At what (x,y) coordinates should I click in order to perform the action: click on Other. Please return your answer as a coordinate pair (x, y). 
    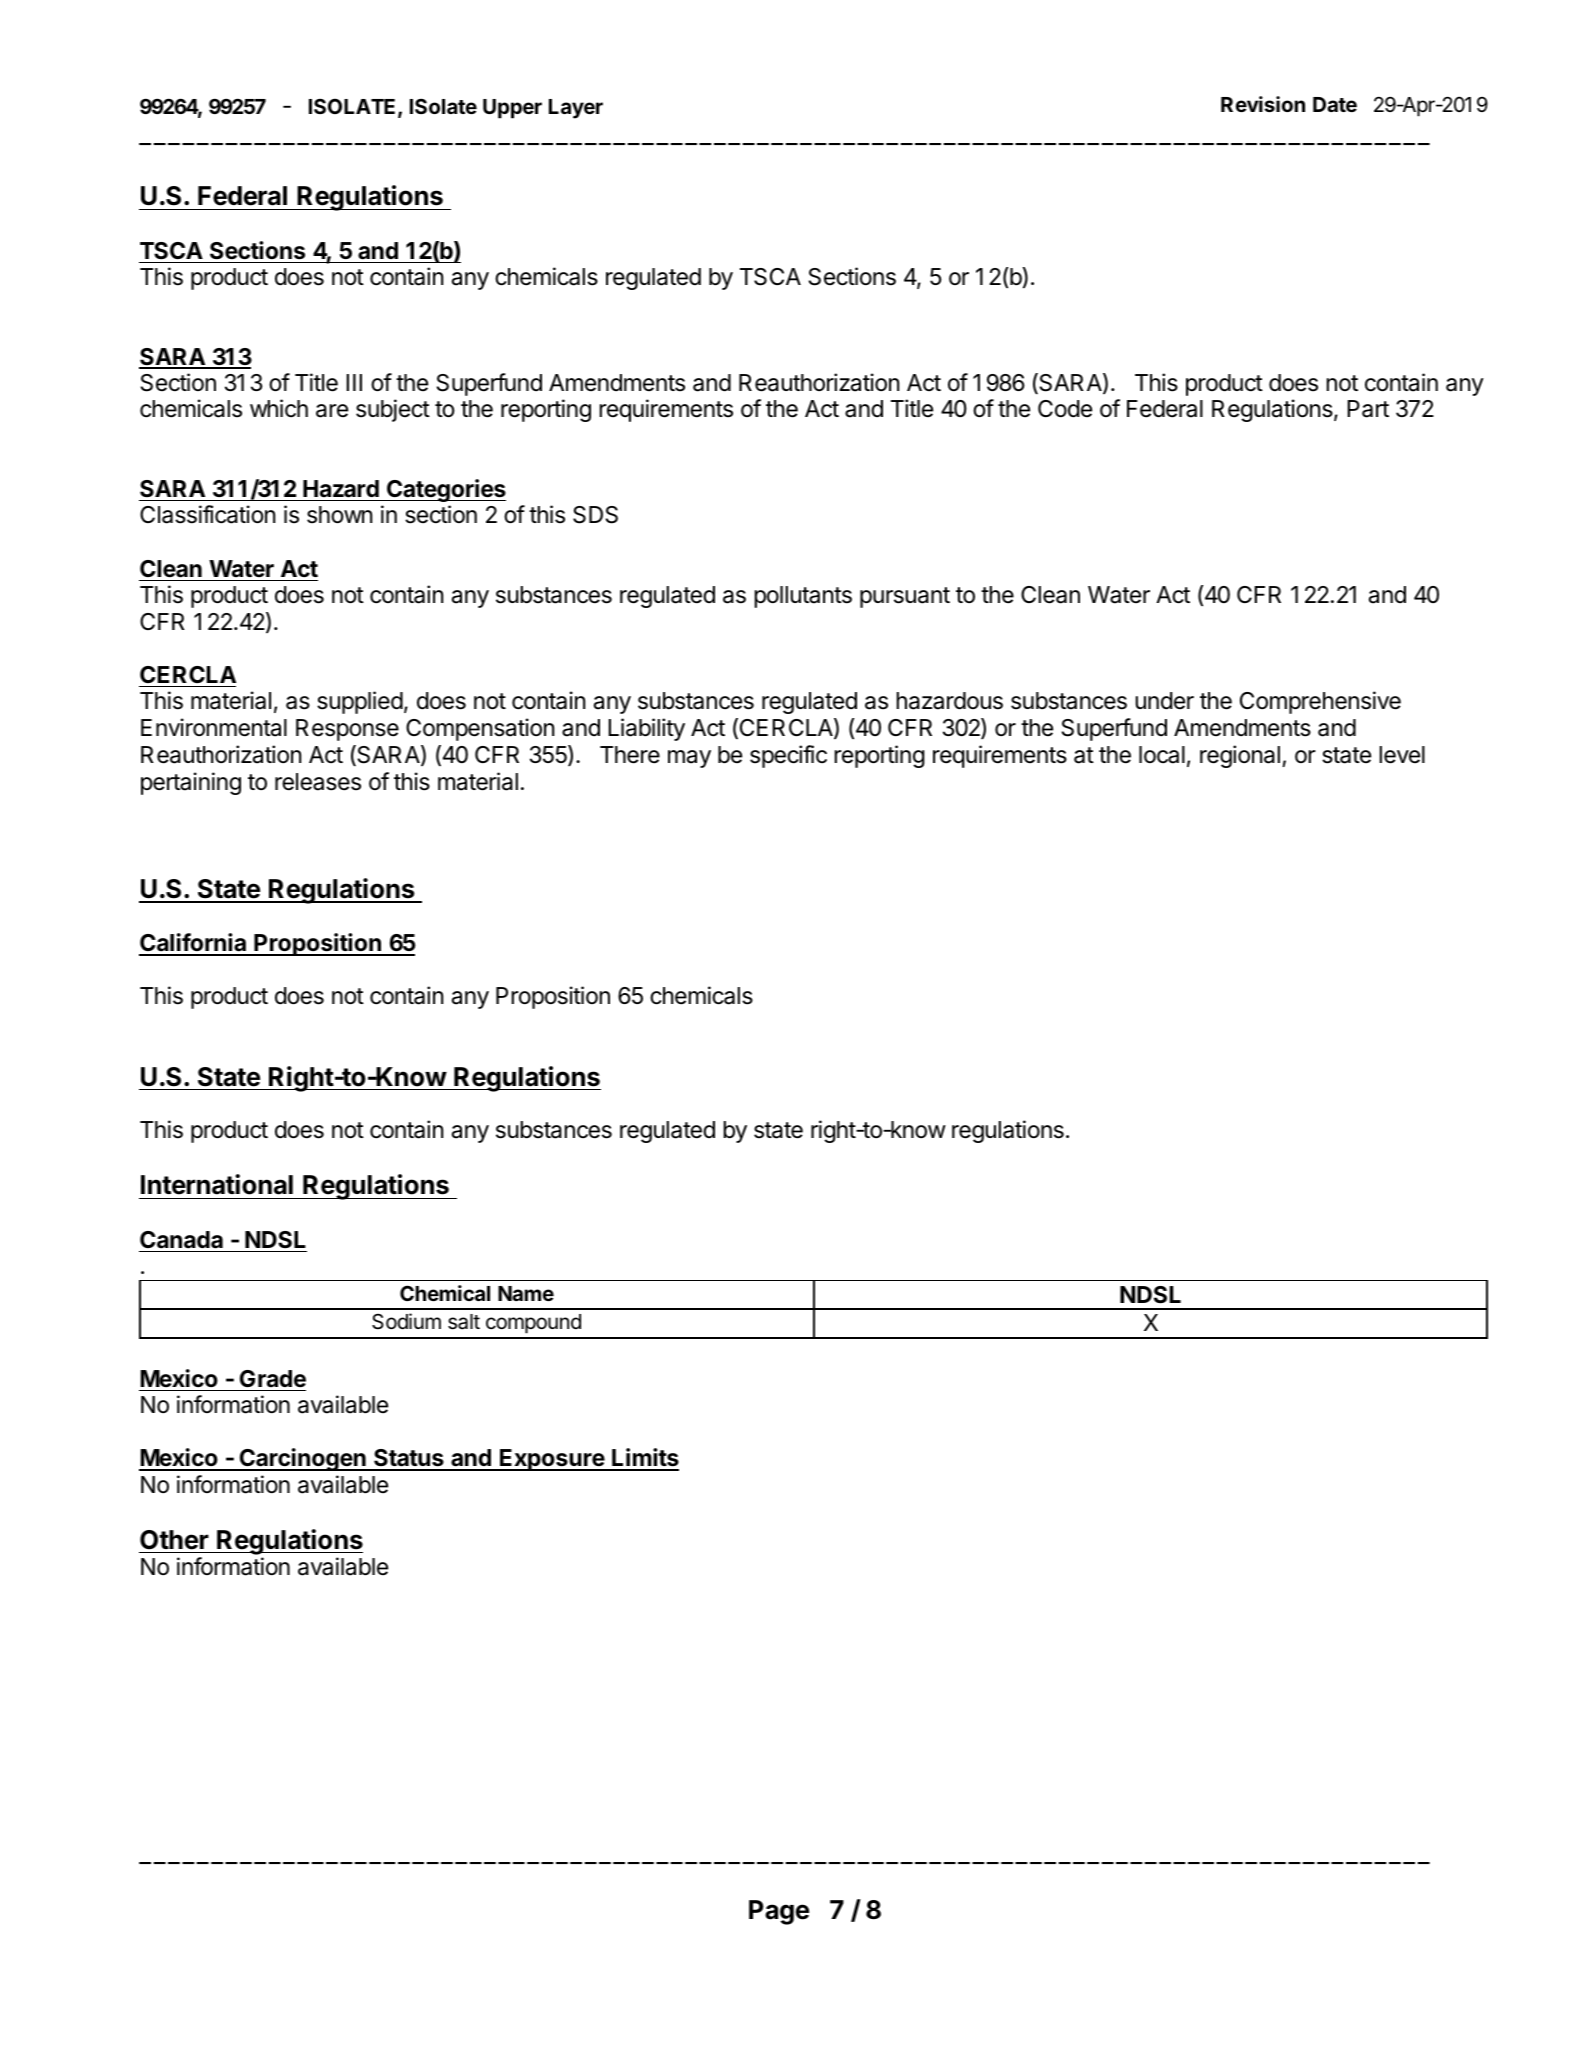
    Looking at the image, I should click on (174, 1540).
